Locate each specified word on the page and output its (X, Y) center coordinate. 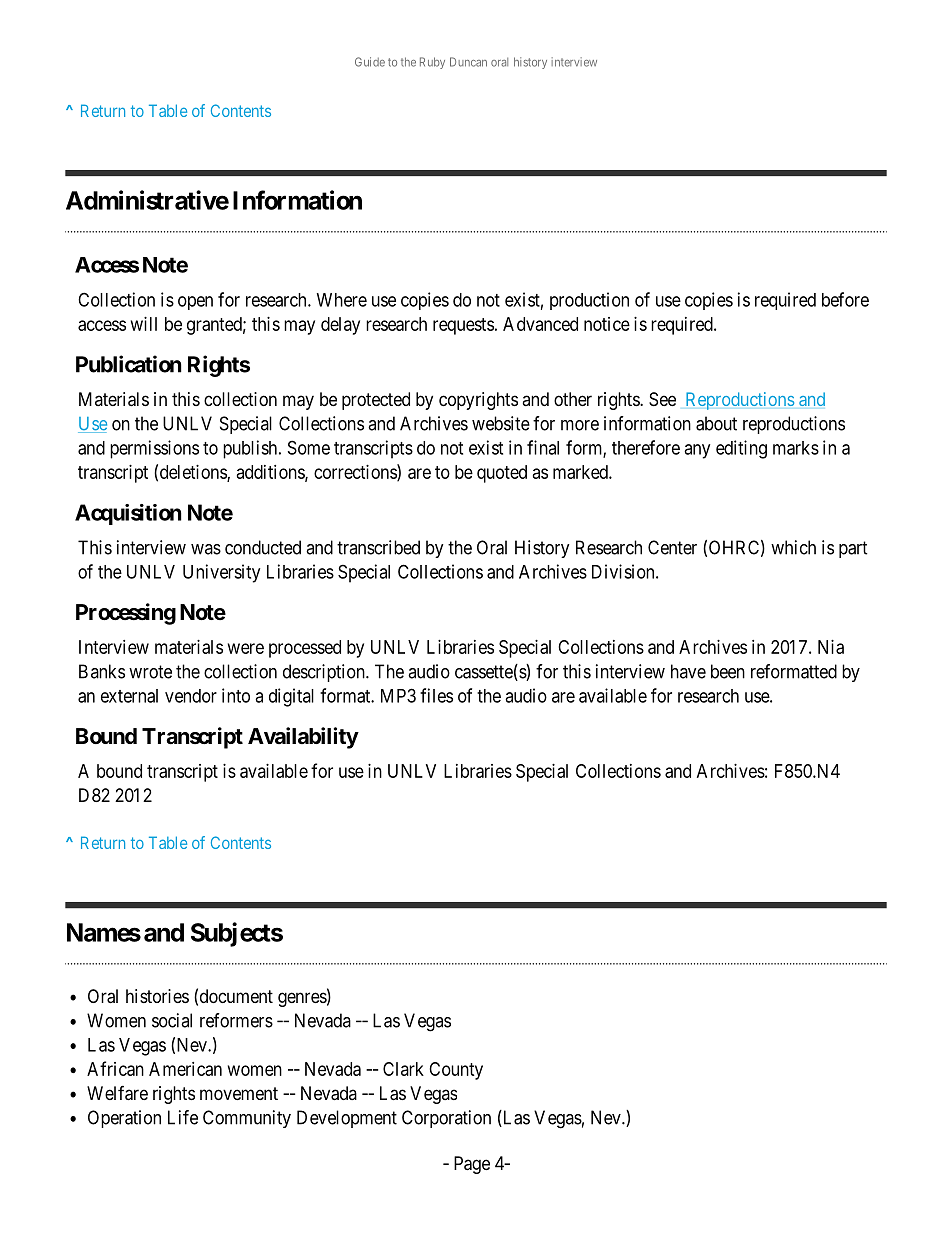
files (436, 695)
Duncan (468, 62)
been (728, 671)
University (221, 573)
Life (183, 1117)
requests (463, 326)
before (845, 299)
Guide (370, 62)
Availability (303, 738)
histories (157, 996)
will (144, 324)
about (716, 423)
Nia (831, 647)
